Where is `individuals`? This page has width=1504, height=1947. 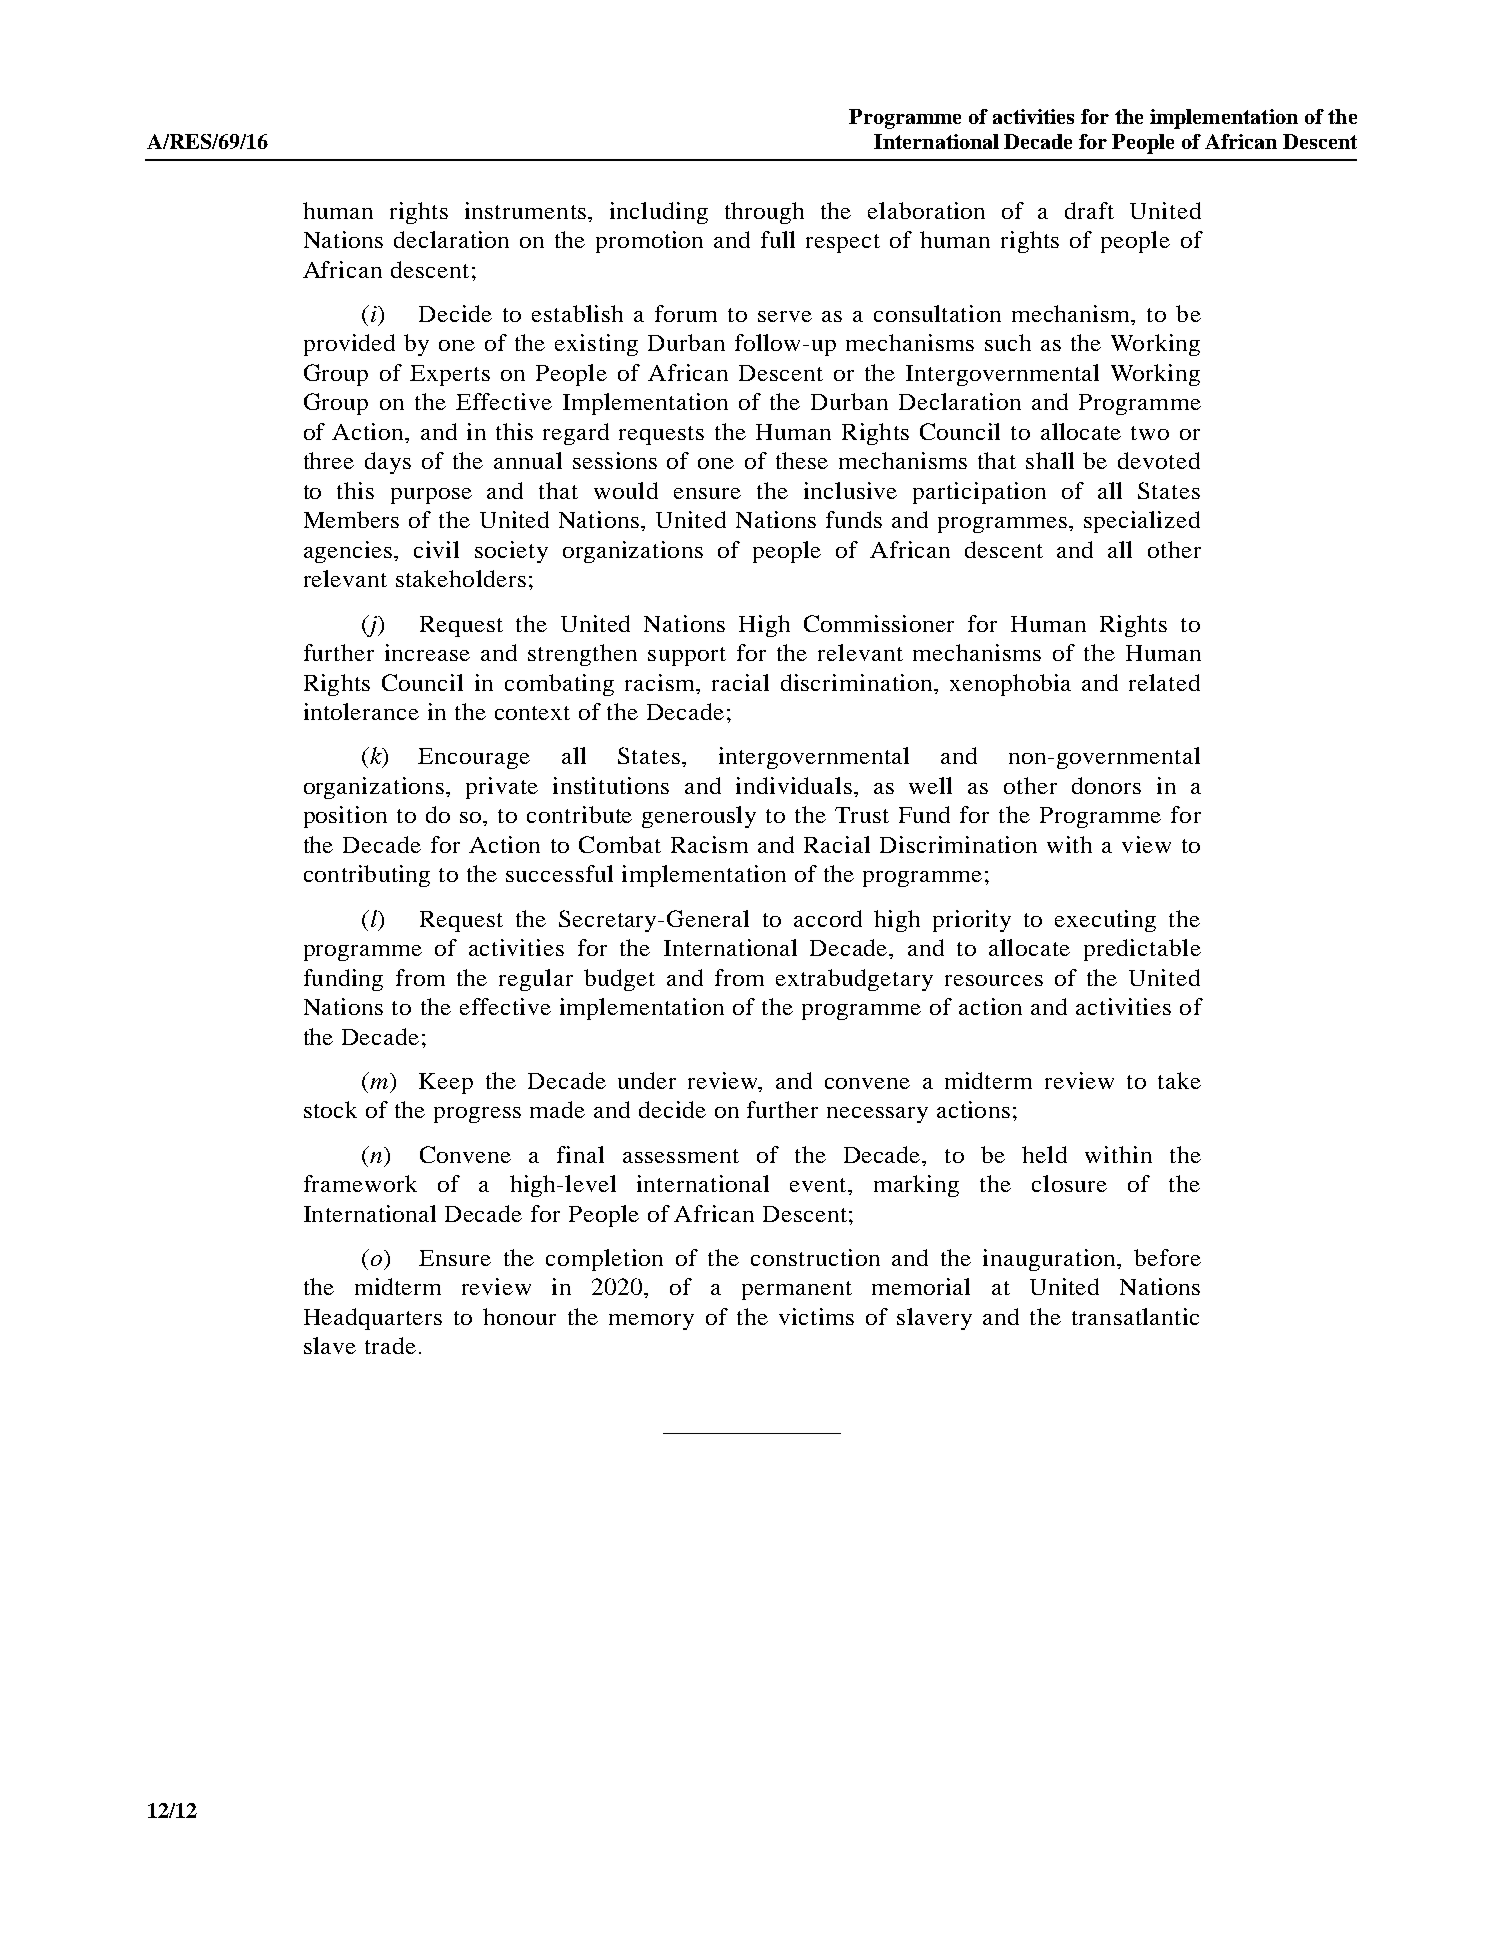 individuals is located at coordinates (794, 785).
